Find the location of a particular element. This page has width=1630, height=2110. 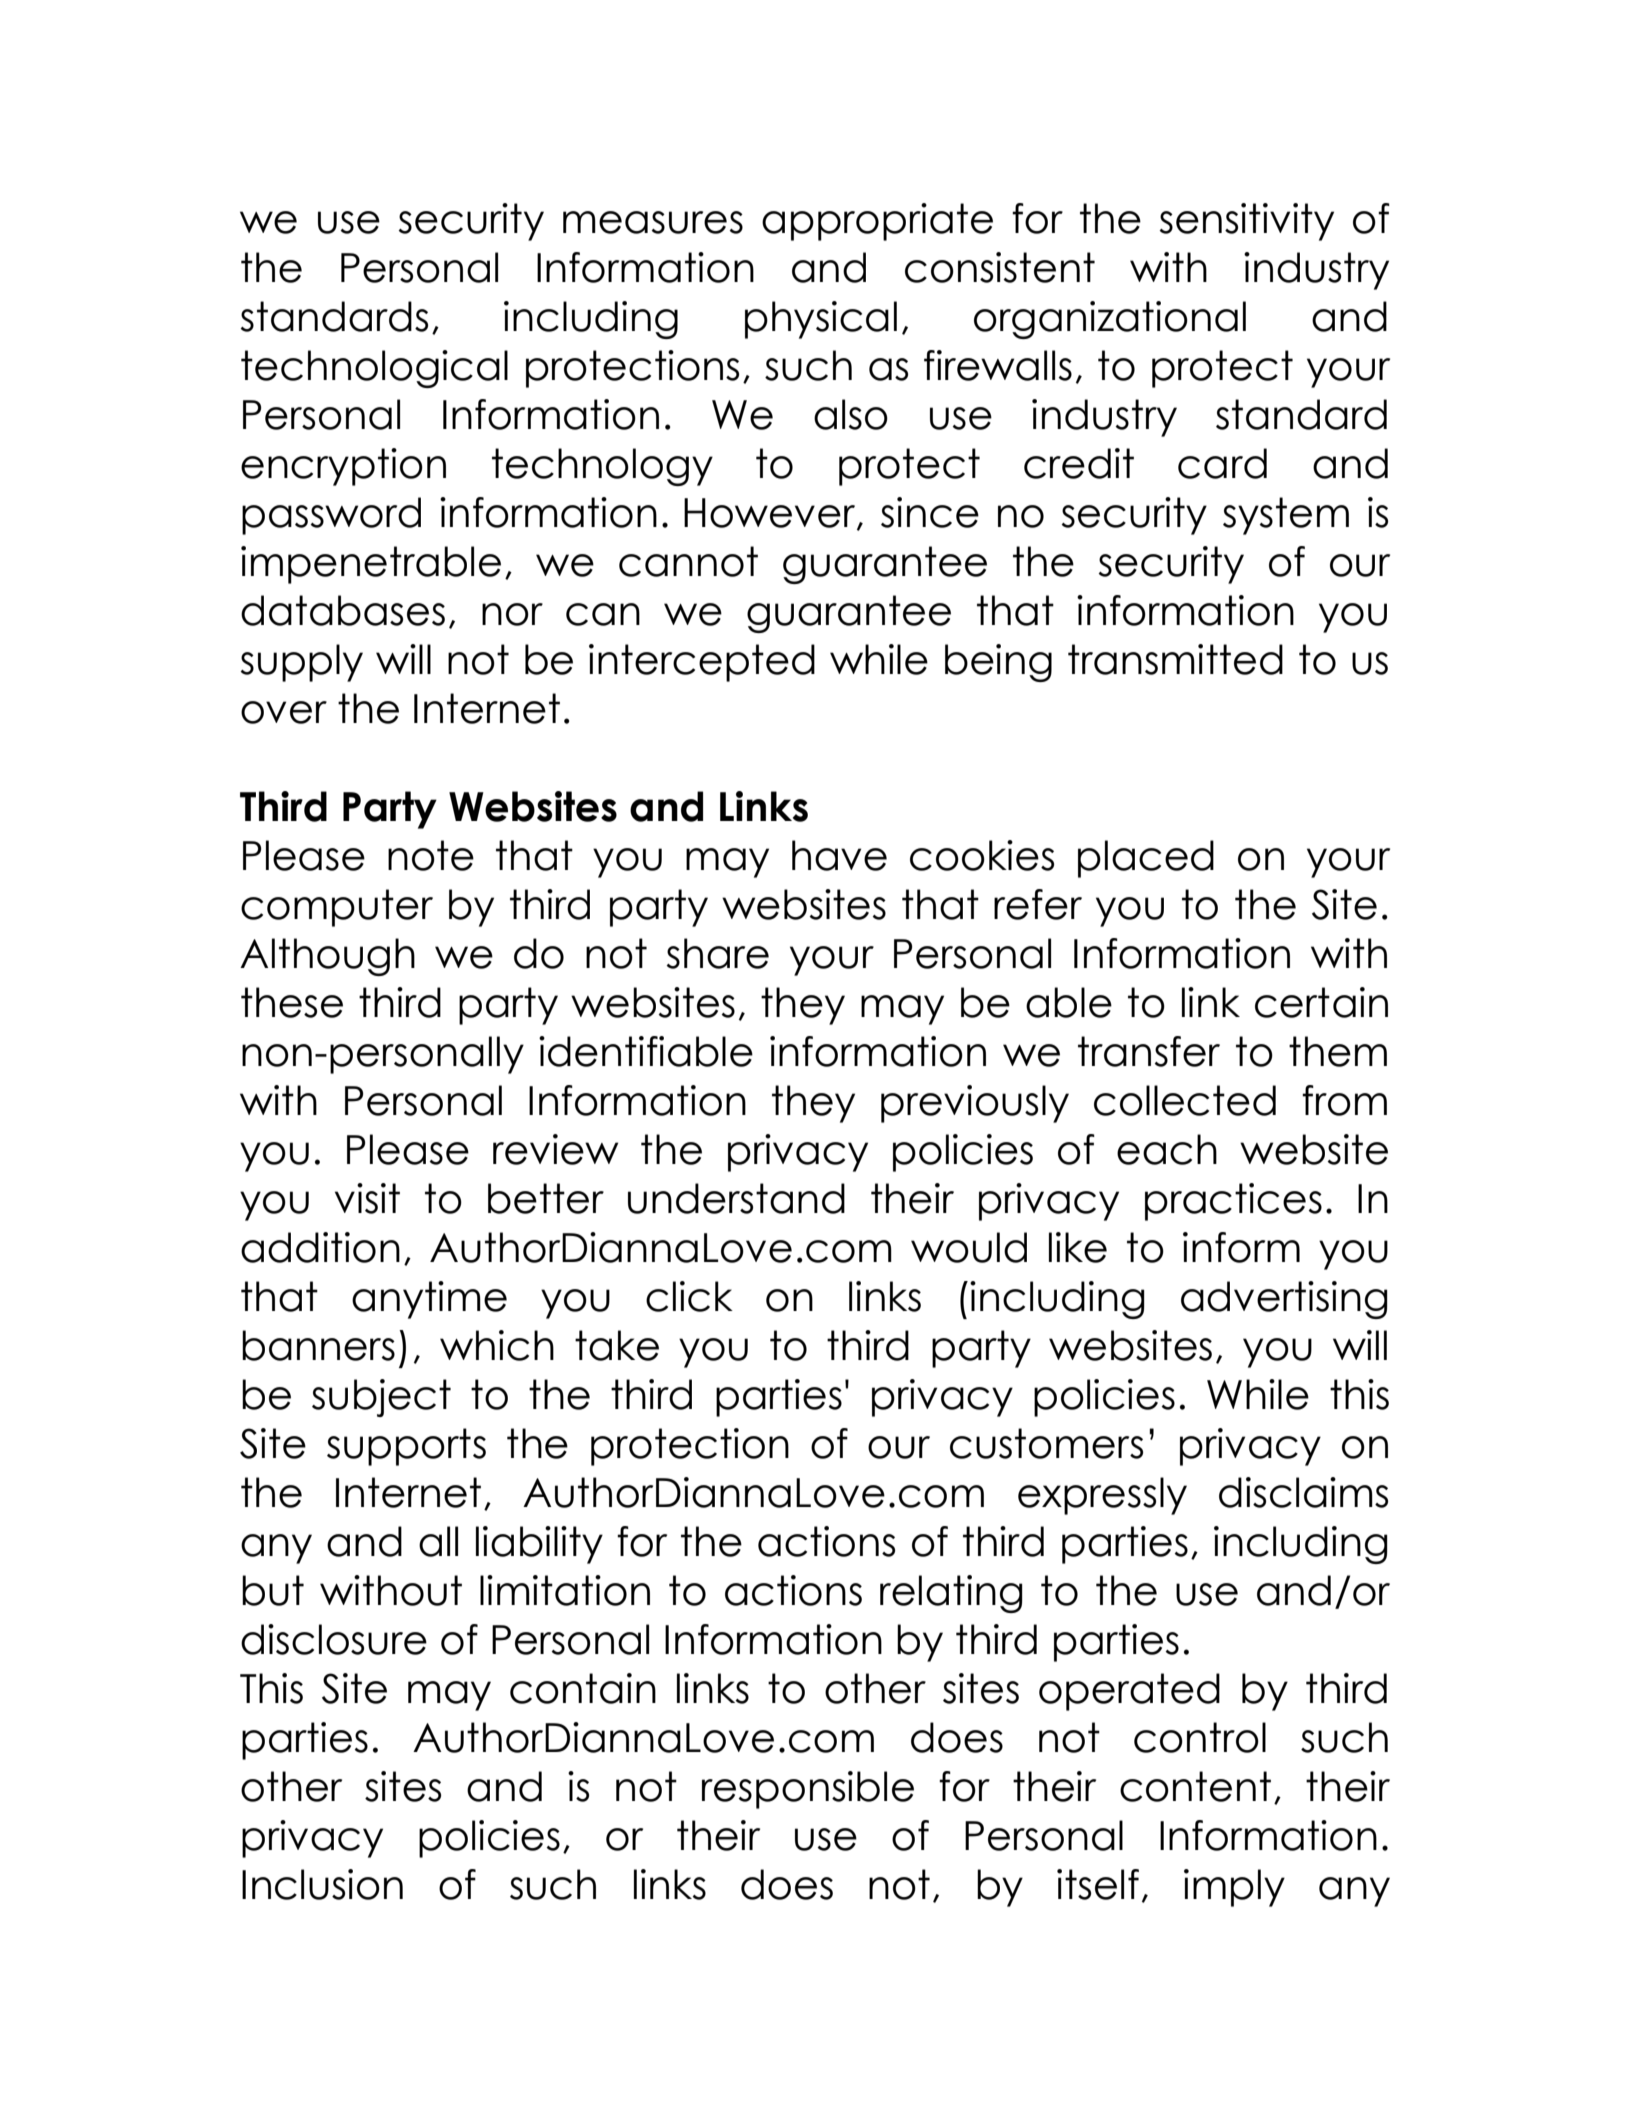

Inclusion is located at coordinates (322, 1884).
